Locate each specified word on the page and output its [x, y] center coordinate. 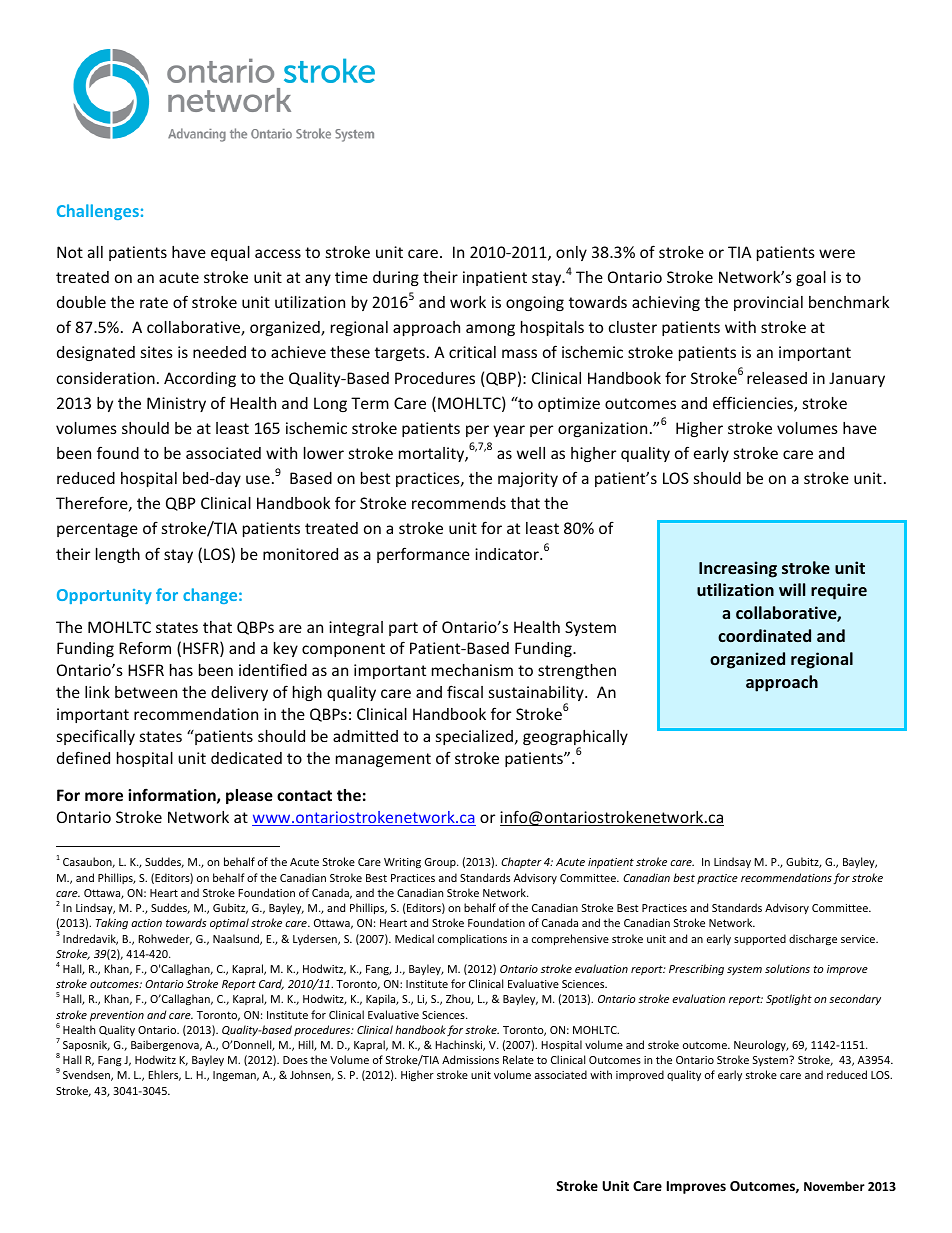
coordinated [764, 635]
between [146, 692]
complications [472, 939]
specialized [476, 737]
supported [760, 939]
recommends [459, 503]
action [146, 923]
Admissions [470, 1059]
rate [154, 302]
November [834, 1186]
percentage [97, 530]
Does [295, 1060]
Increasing [738, 569]
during [396, 278]
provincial [768, 303]
